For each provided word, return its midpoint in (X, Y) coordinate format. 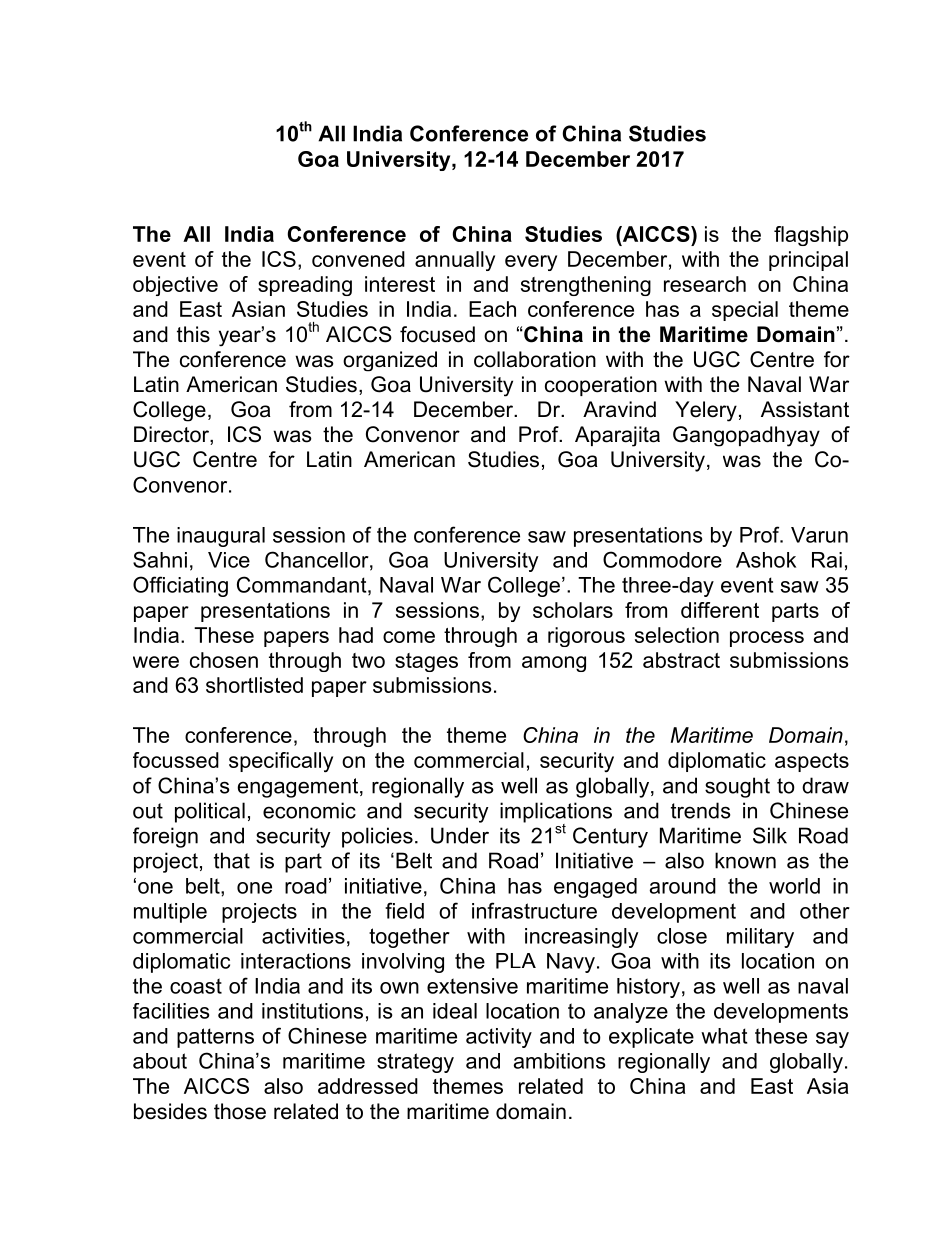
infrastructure (534, 910)
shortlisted (254, 685)
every (531, 263)
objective (175, 286)
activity (499, 1038)
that (232, 860)
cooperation (601, 386)
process (767, 639)
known (745, 860)
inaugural (221, 537)
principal (808, 261)
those (240, 1111)
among (554, 664)
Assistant (805, 409)
